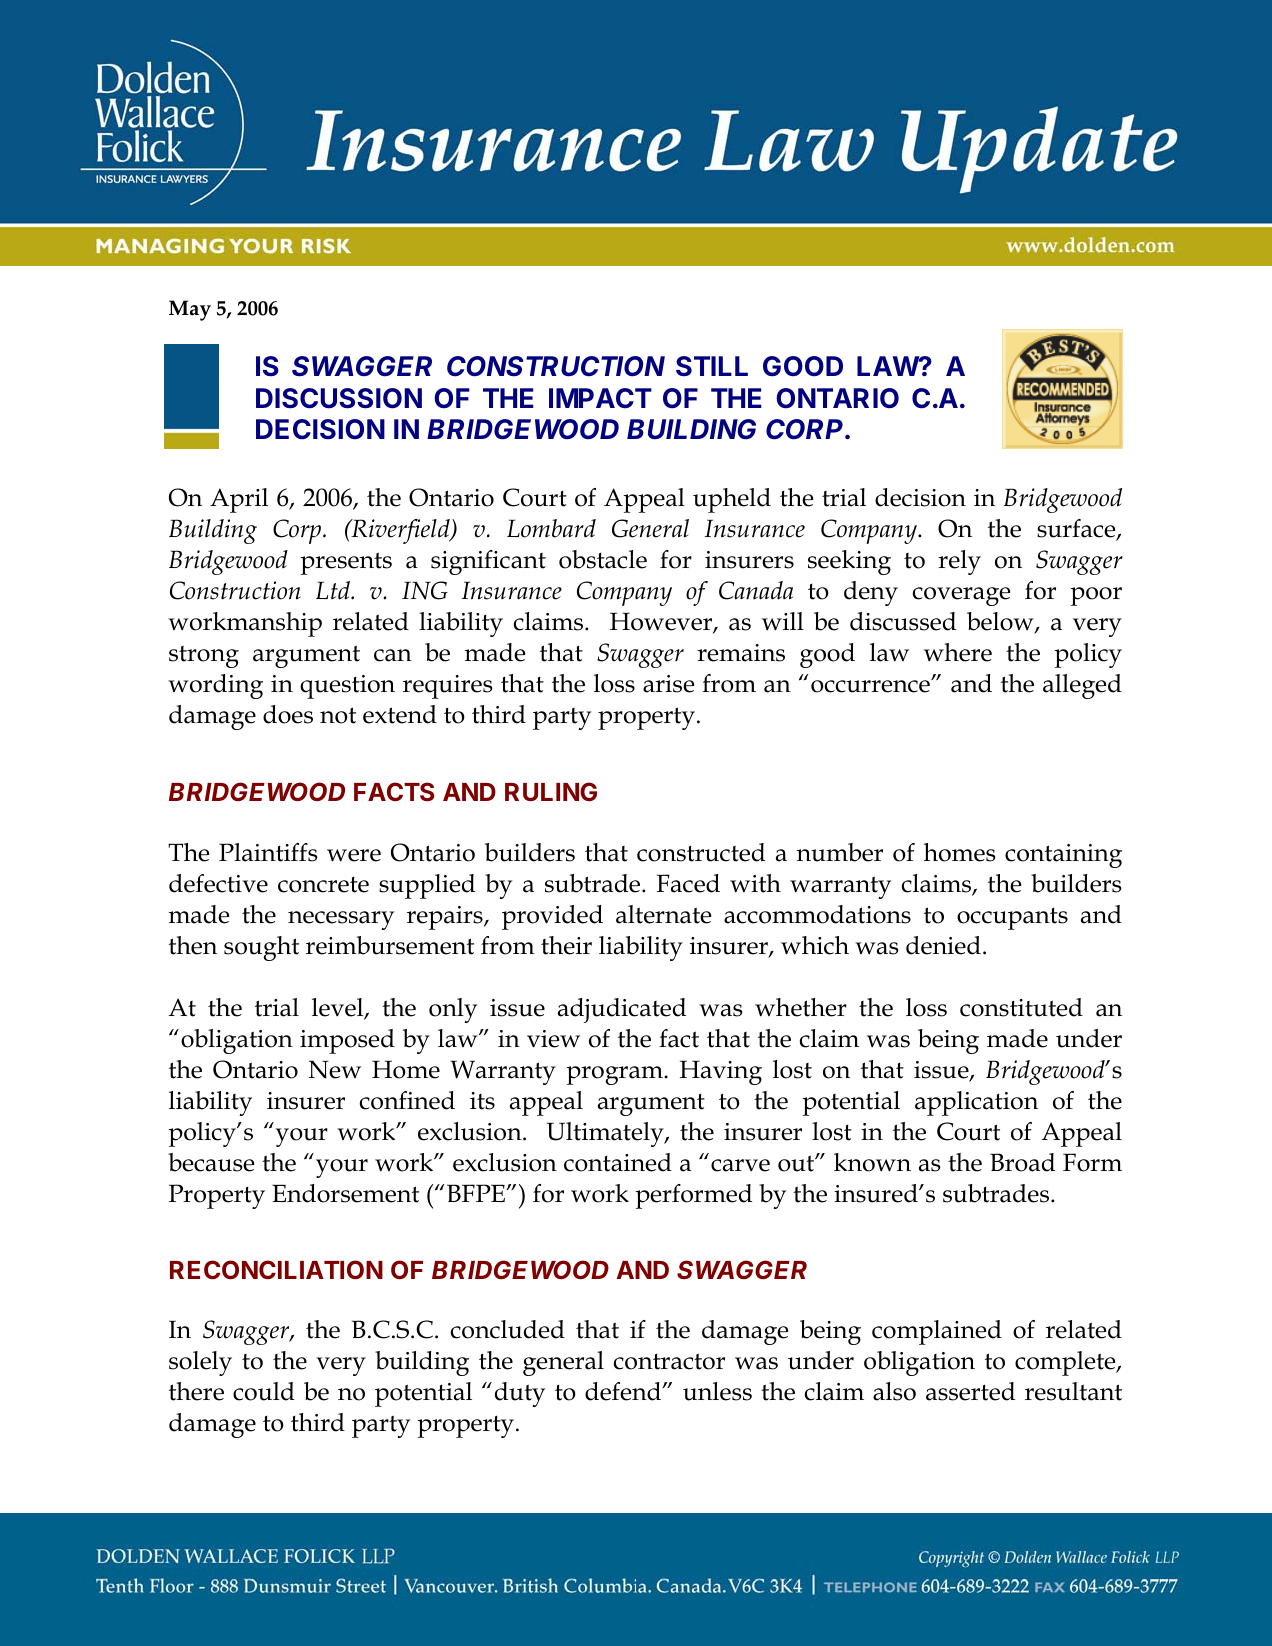 This image has height=1646, width=1272. Describe the element at coordinates (339, 398) in the image. I see `DISCUSSION` at that location.
